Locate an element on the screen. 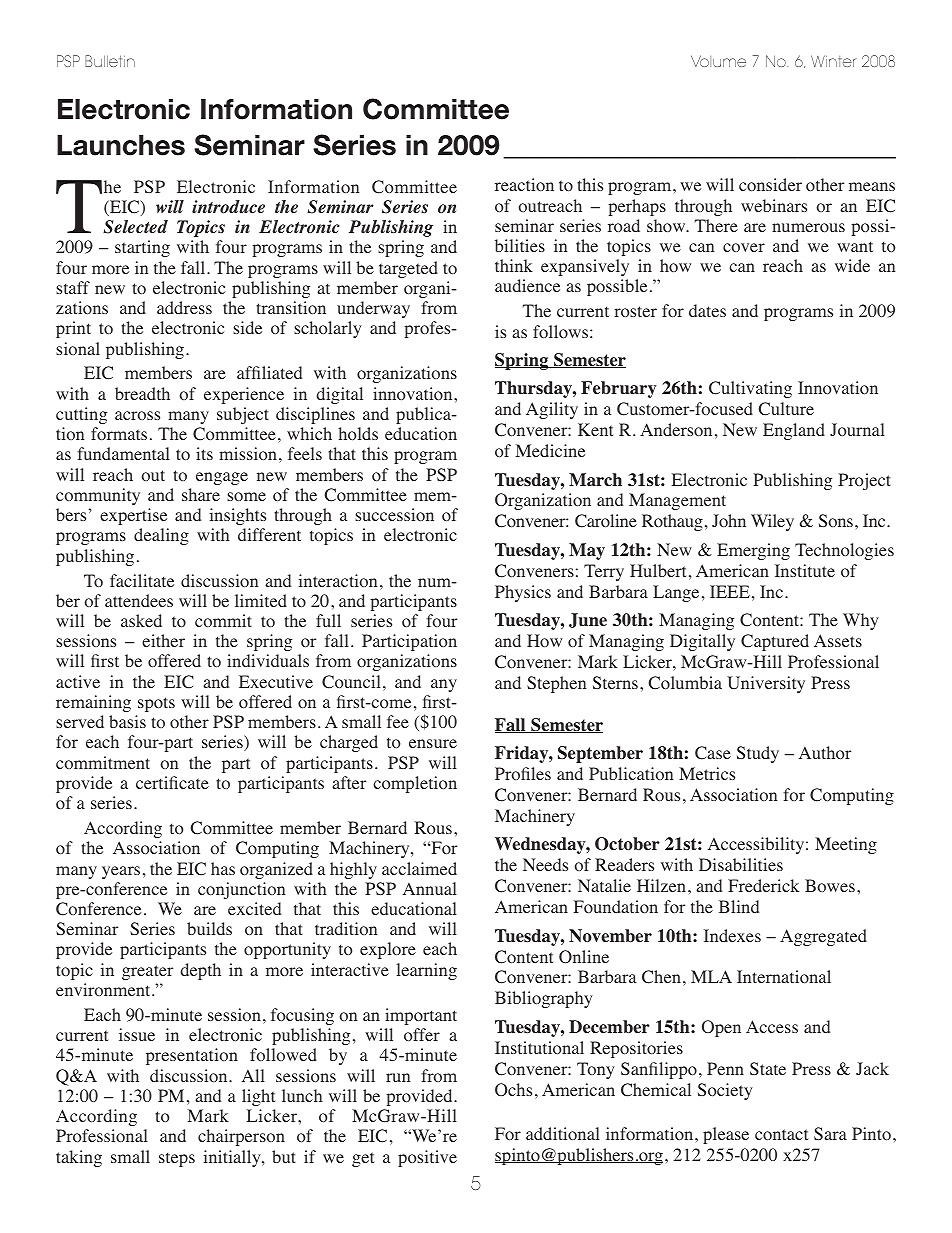  Physics is located at coordinates (523, 593).
